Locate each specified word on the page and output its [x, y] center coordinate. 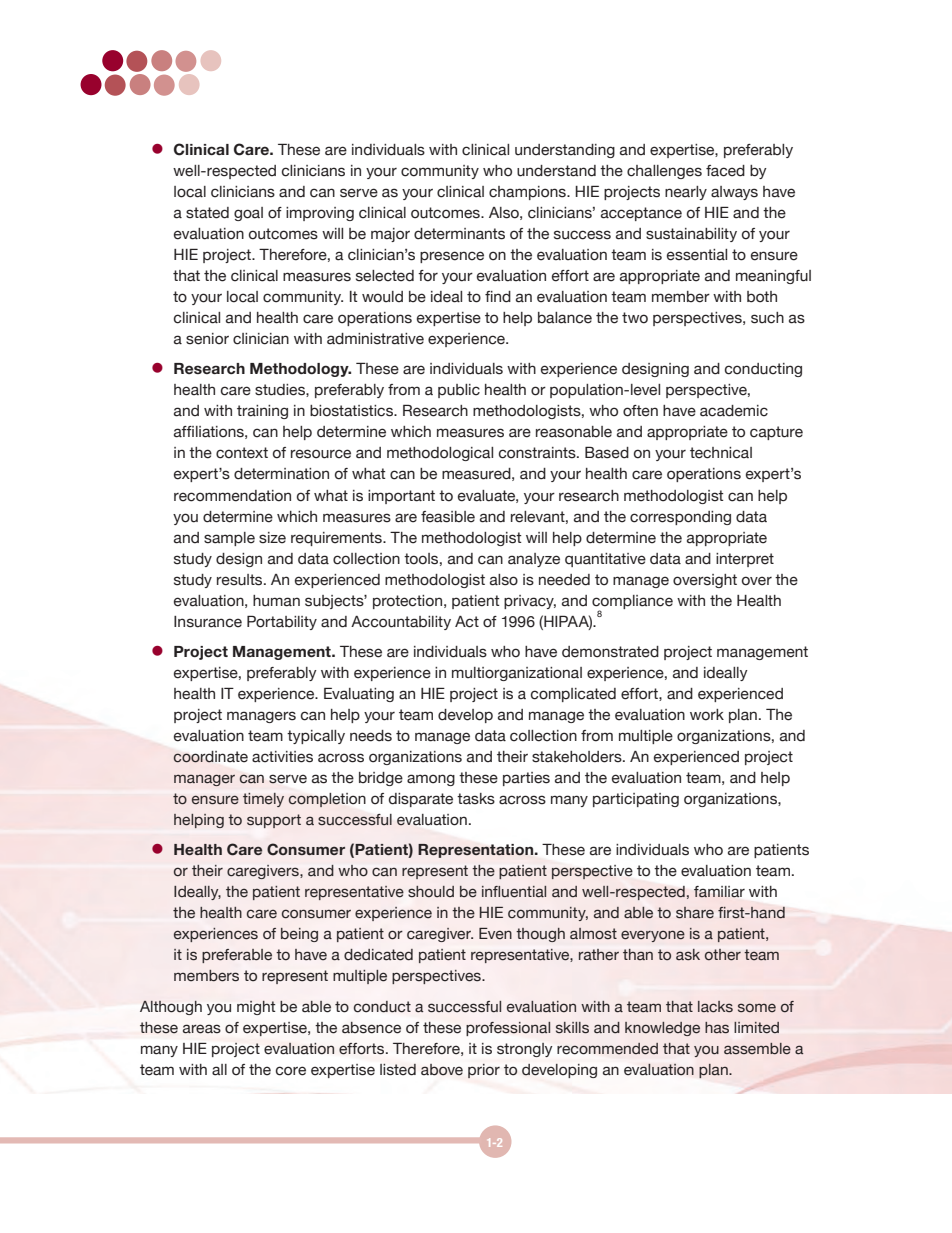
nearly [686, 193]
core [291, 1071]
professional [508, 1029]
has [717, 1028]
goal [248, 214]
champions [528, 193]
